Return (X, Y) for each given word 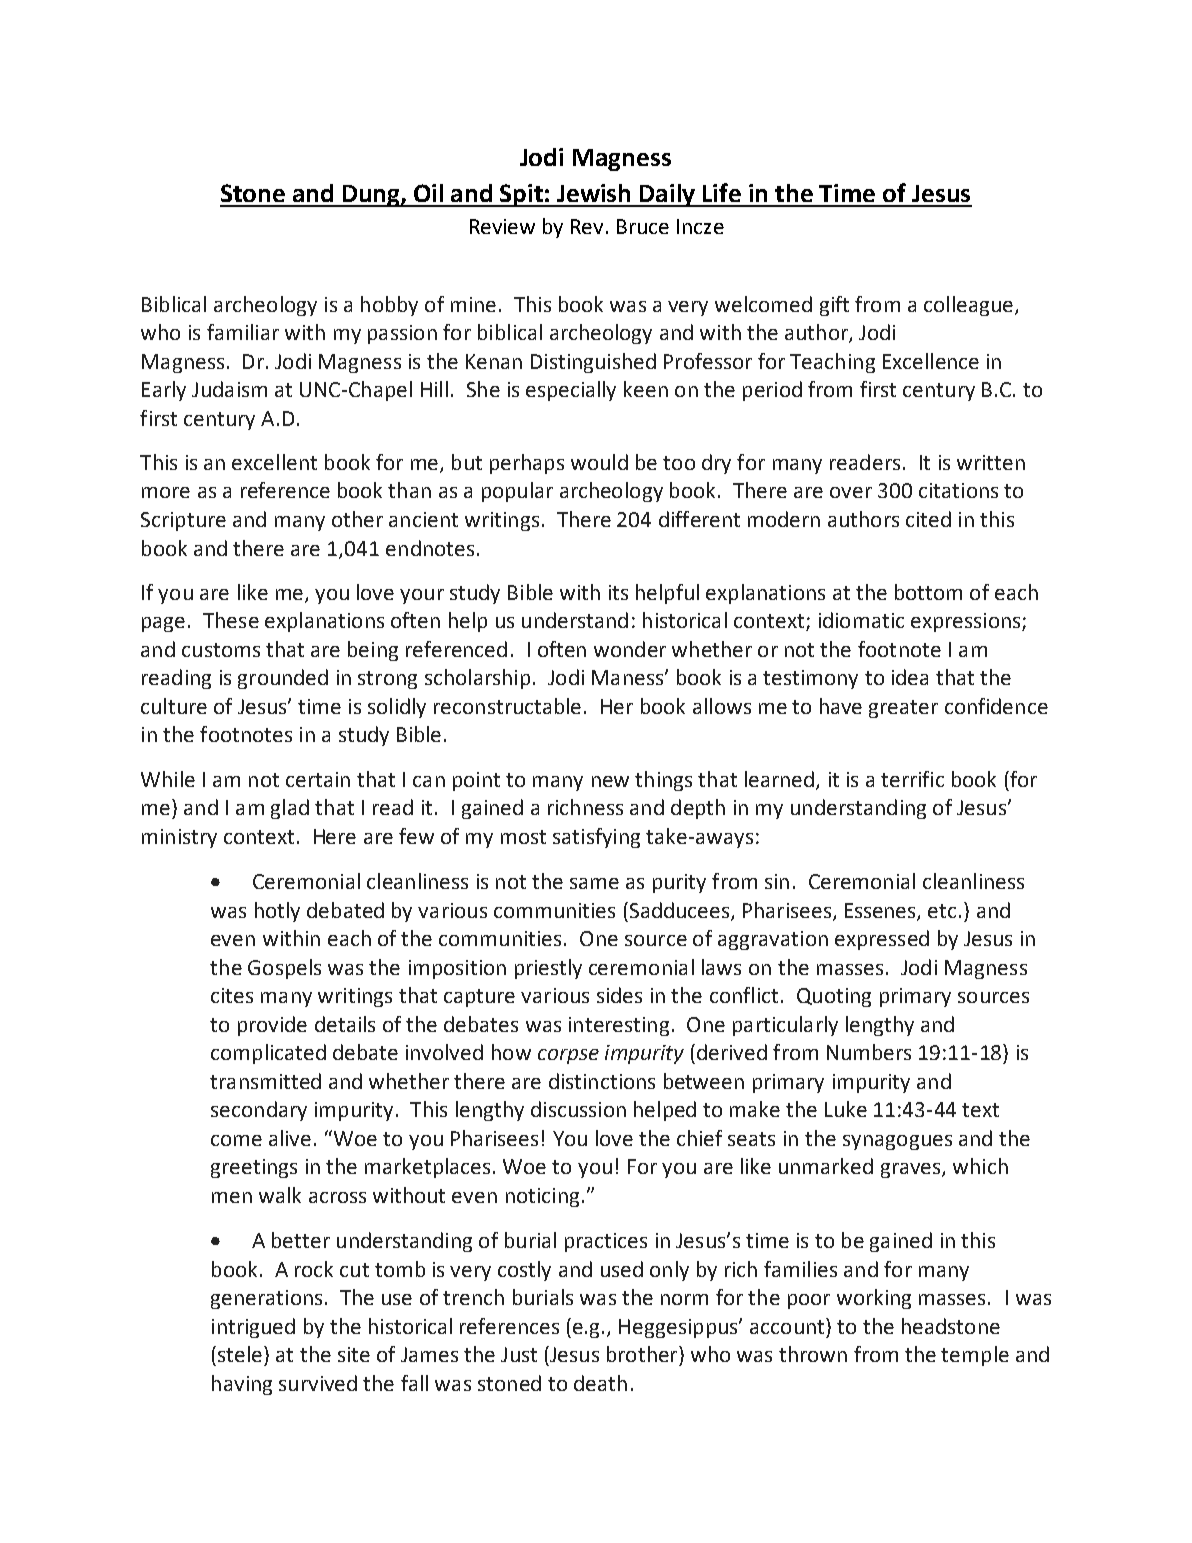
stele (240, 1354)
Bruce (643, 226)
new (610, 781)
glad (290, 809)
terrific (912, 779)
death (600, 1383)
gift (834, 306)
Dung (371, 196)
